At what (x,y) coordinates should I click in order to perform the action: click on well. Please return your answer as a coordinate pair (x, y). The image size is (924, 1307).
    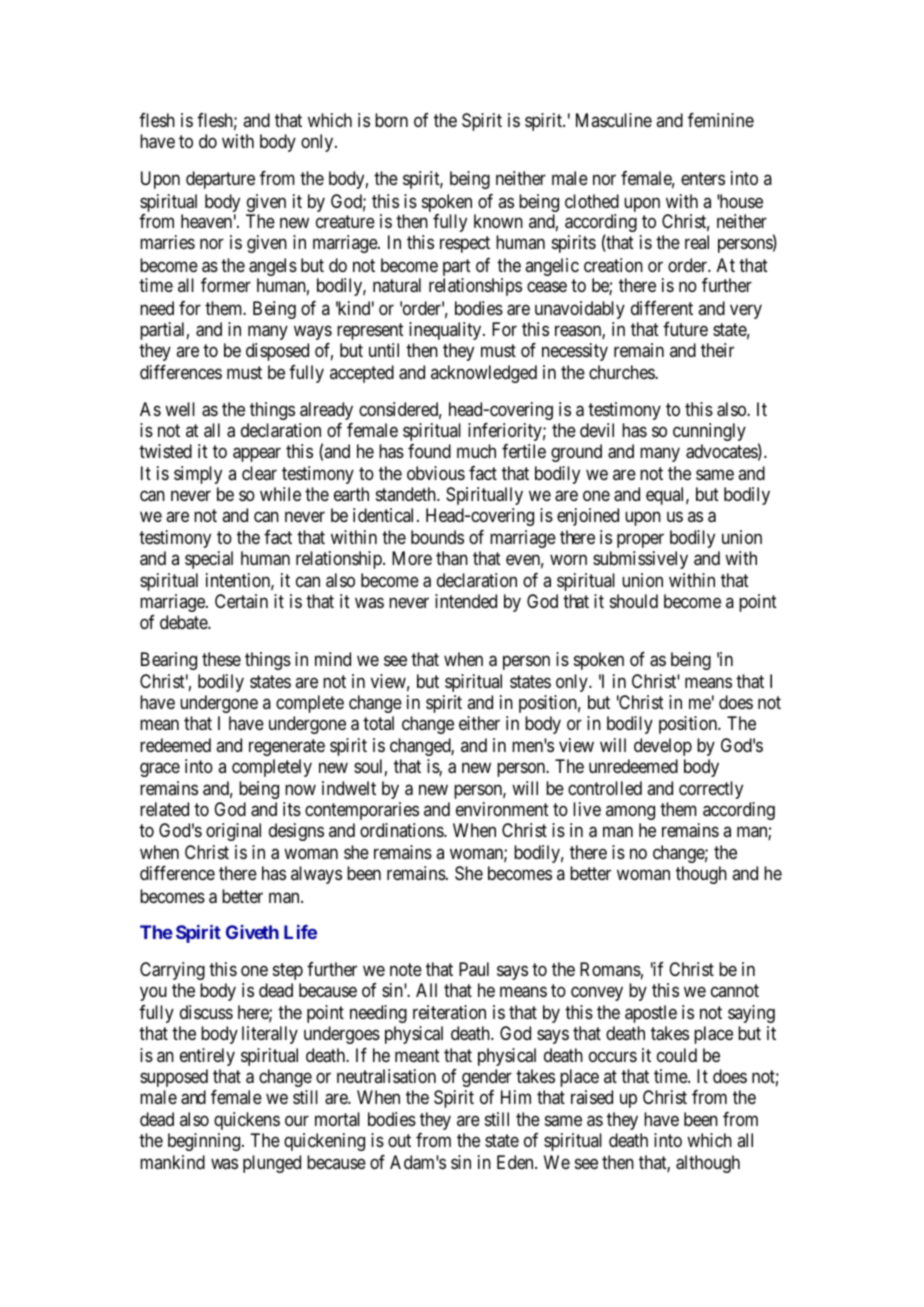
    Looking at the image, I should click on (180, 409).
